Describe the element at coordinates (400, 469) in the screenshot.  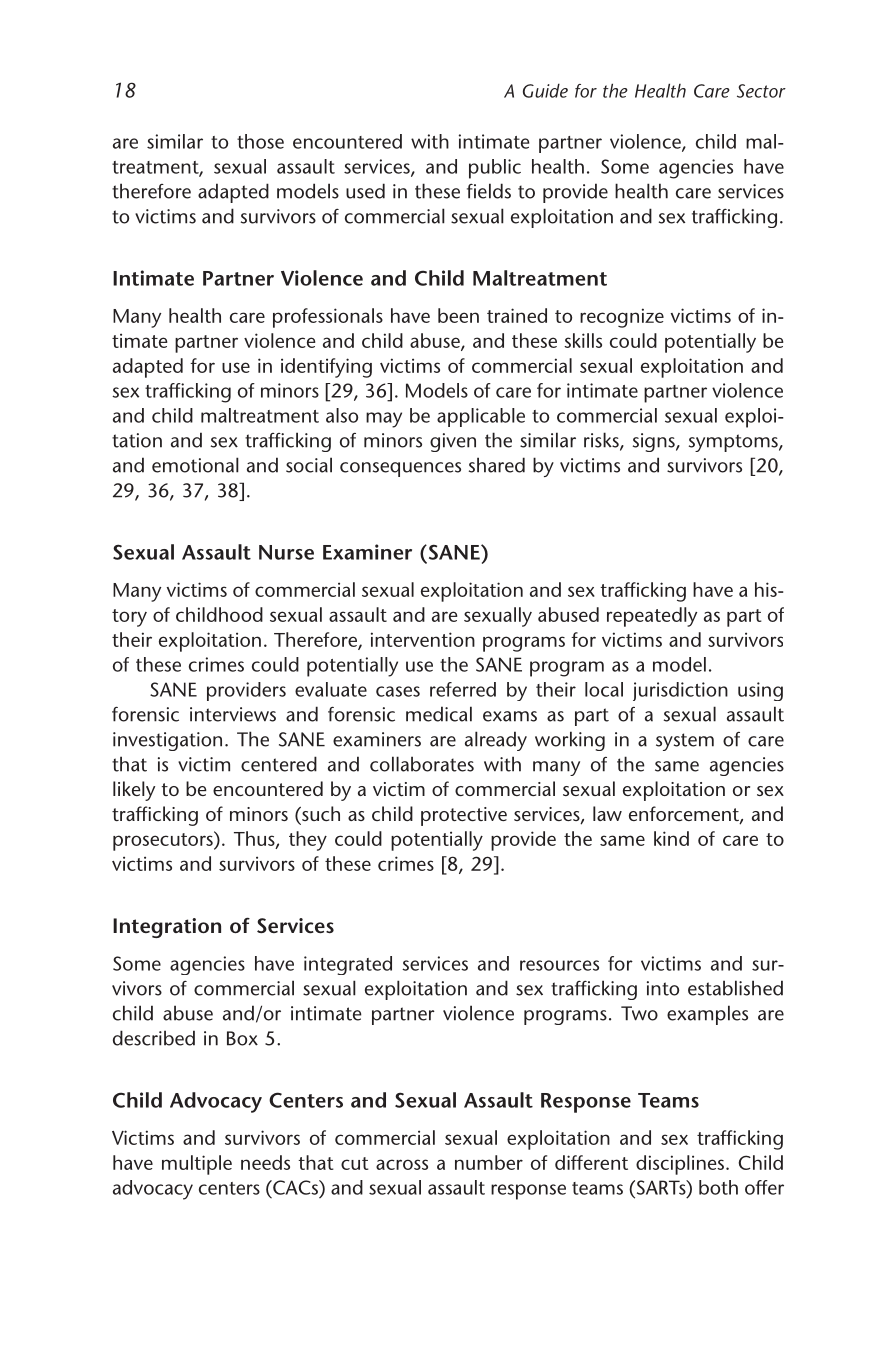
I see `consequences` at that location.
